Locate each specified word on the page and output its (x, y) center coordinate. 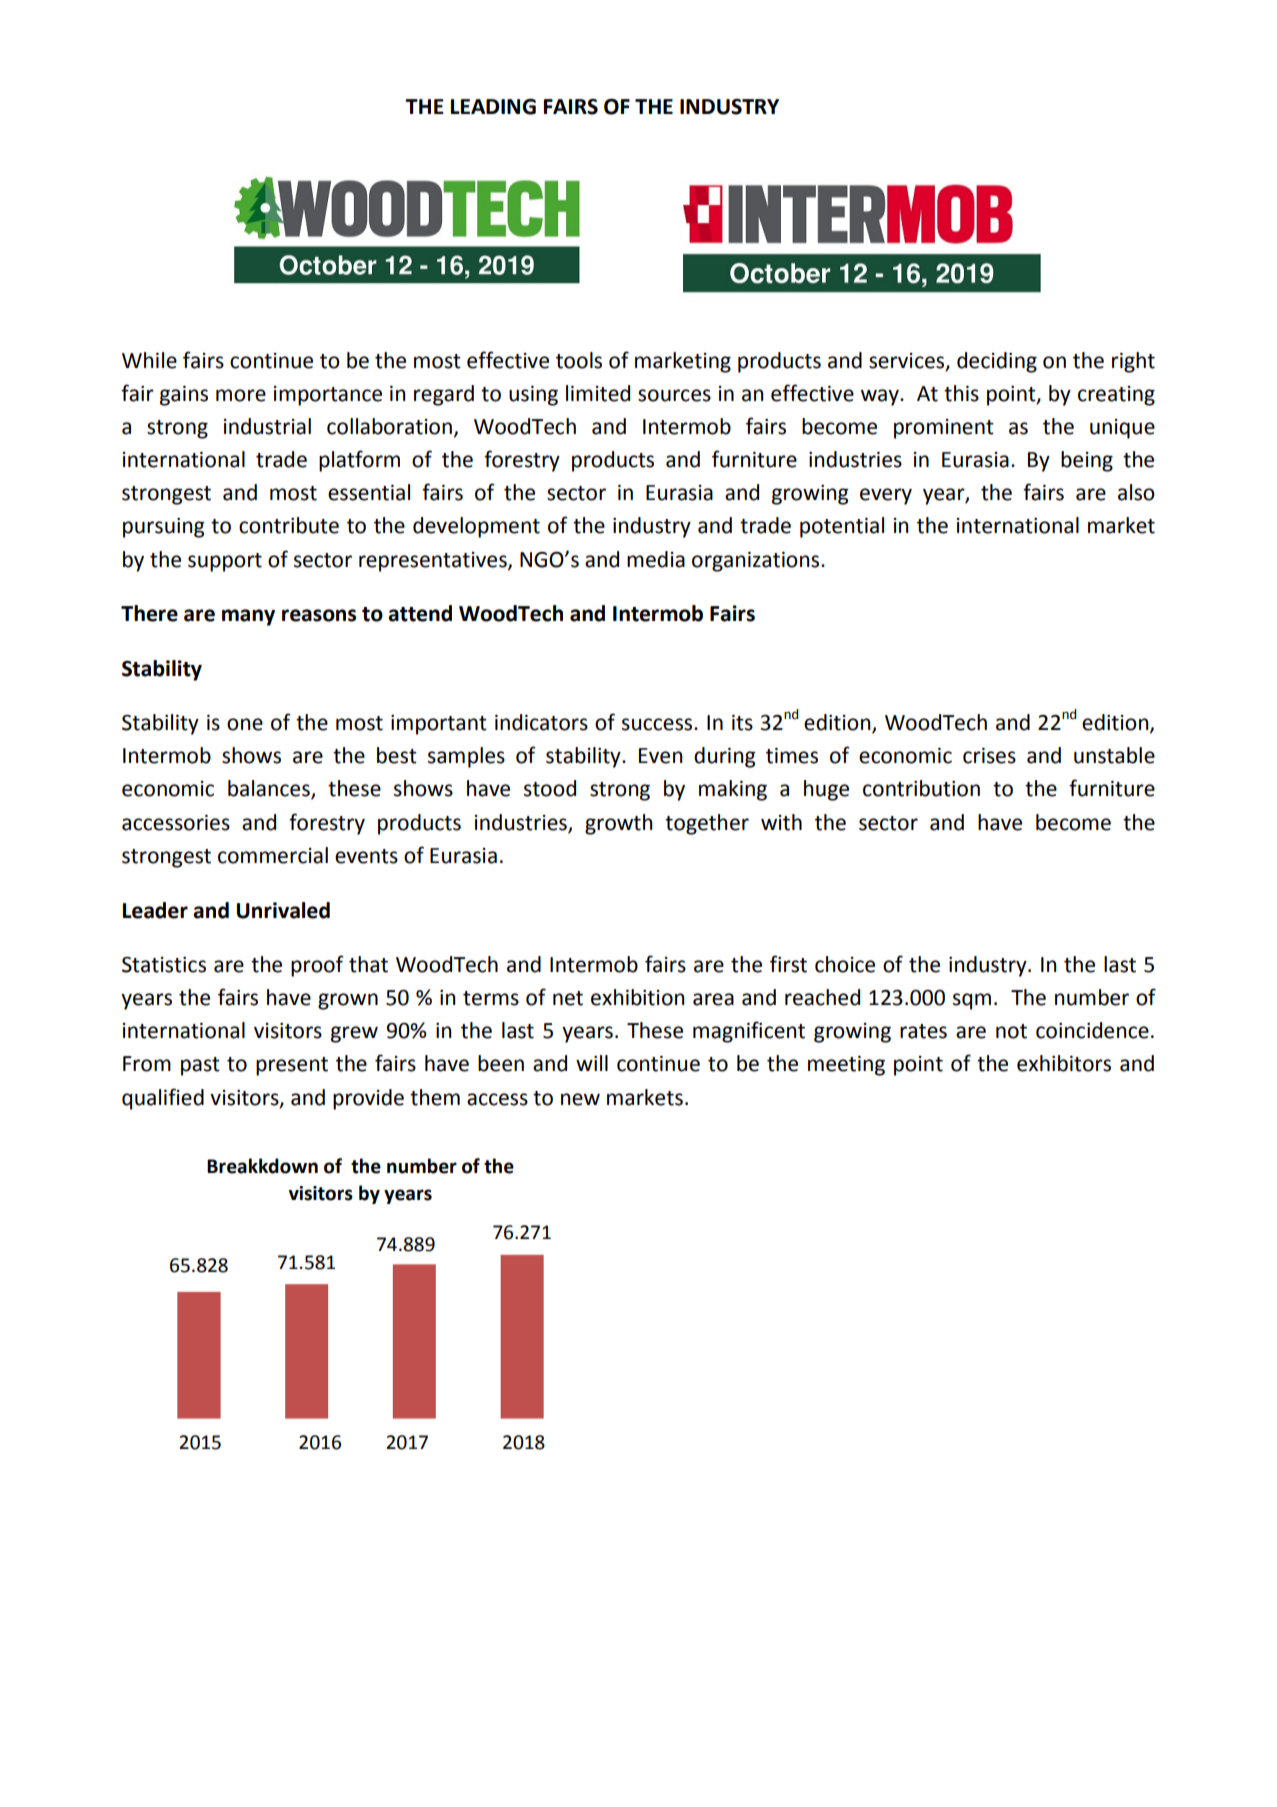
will (592, 1063)
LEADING (493, 107)
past (200, 1066)
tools (579, 360)
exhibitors (1064, 1063)
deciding (997, 362)
